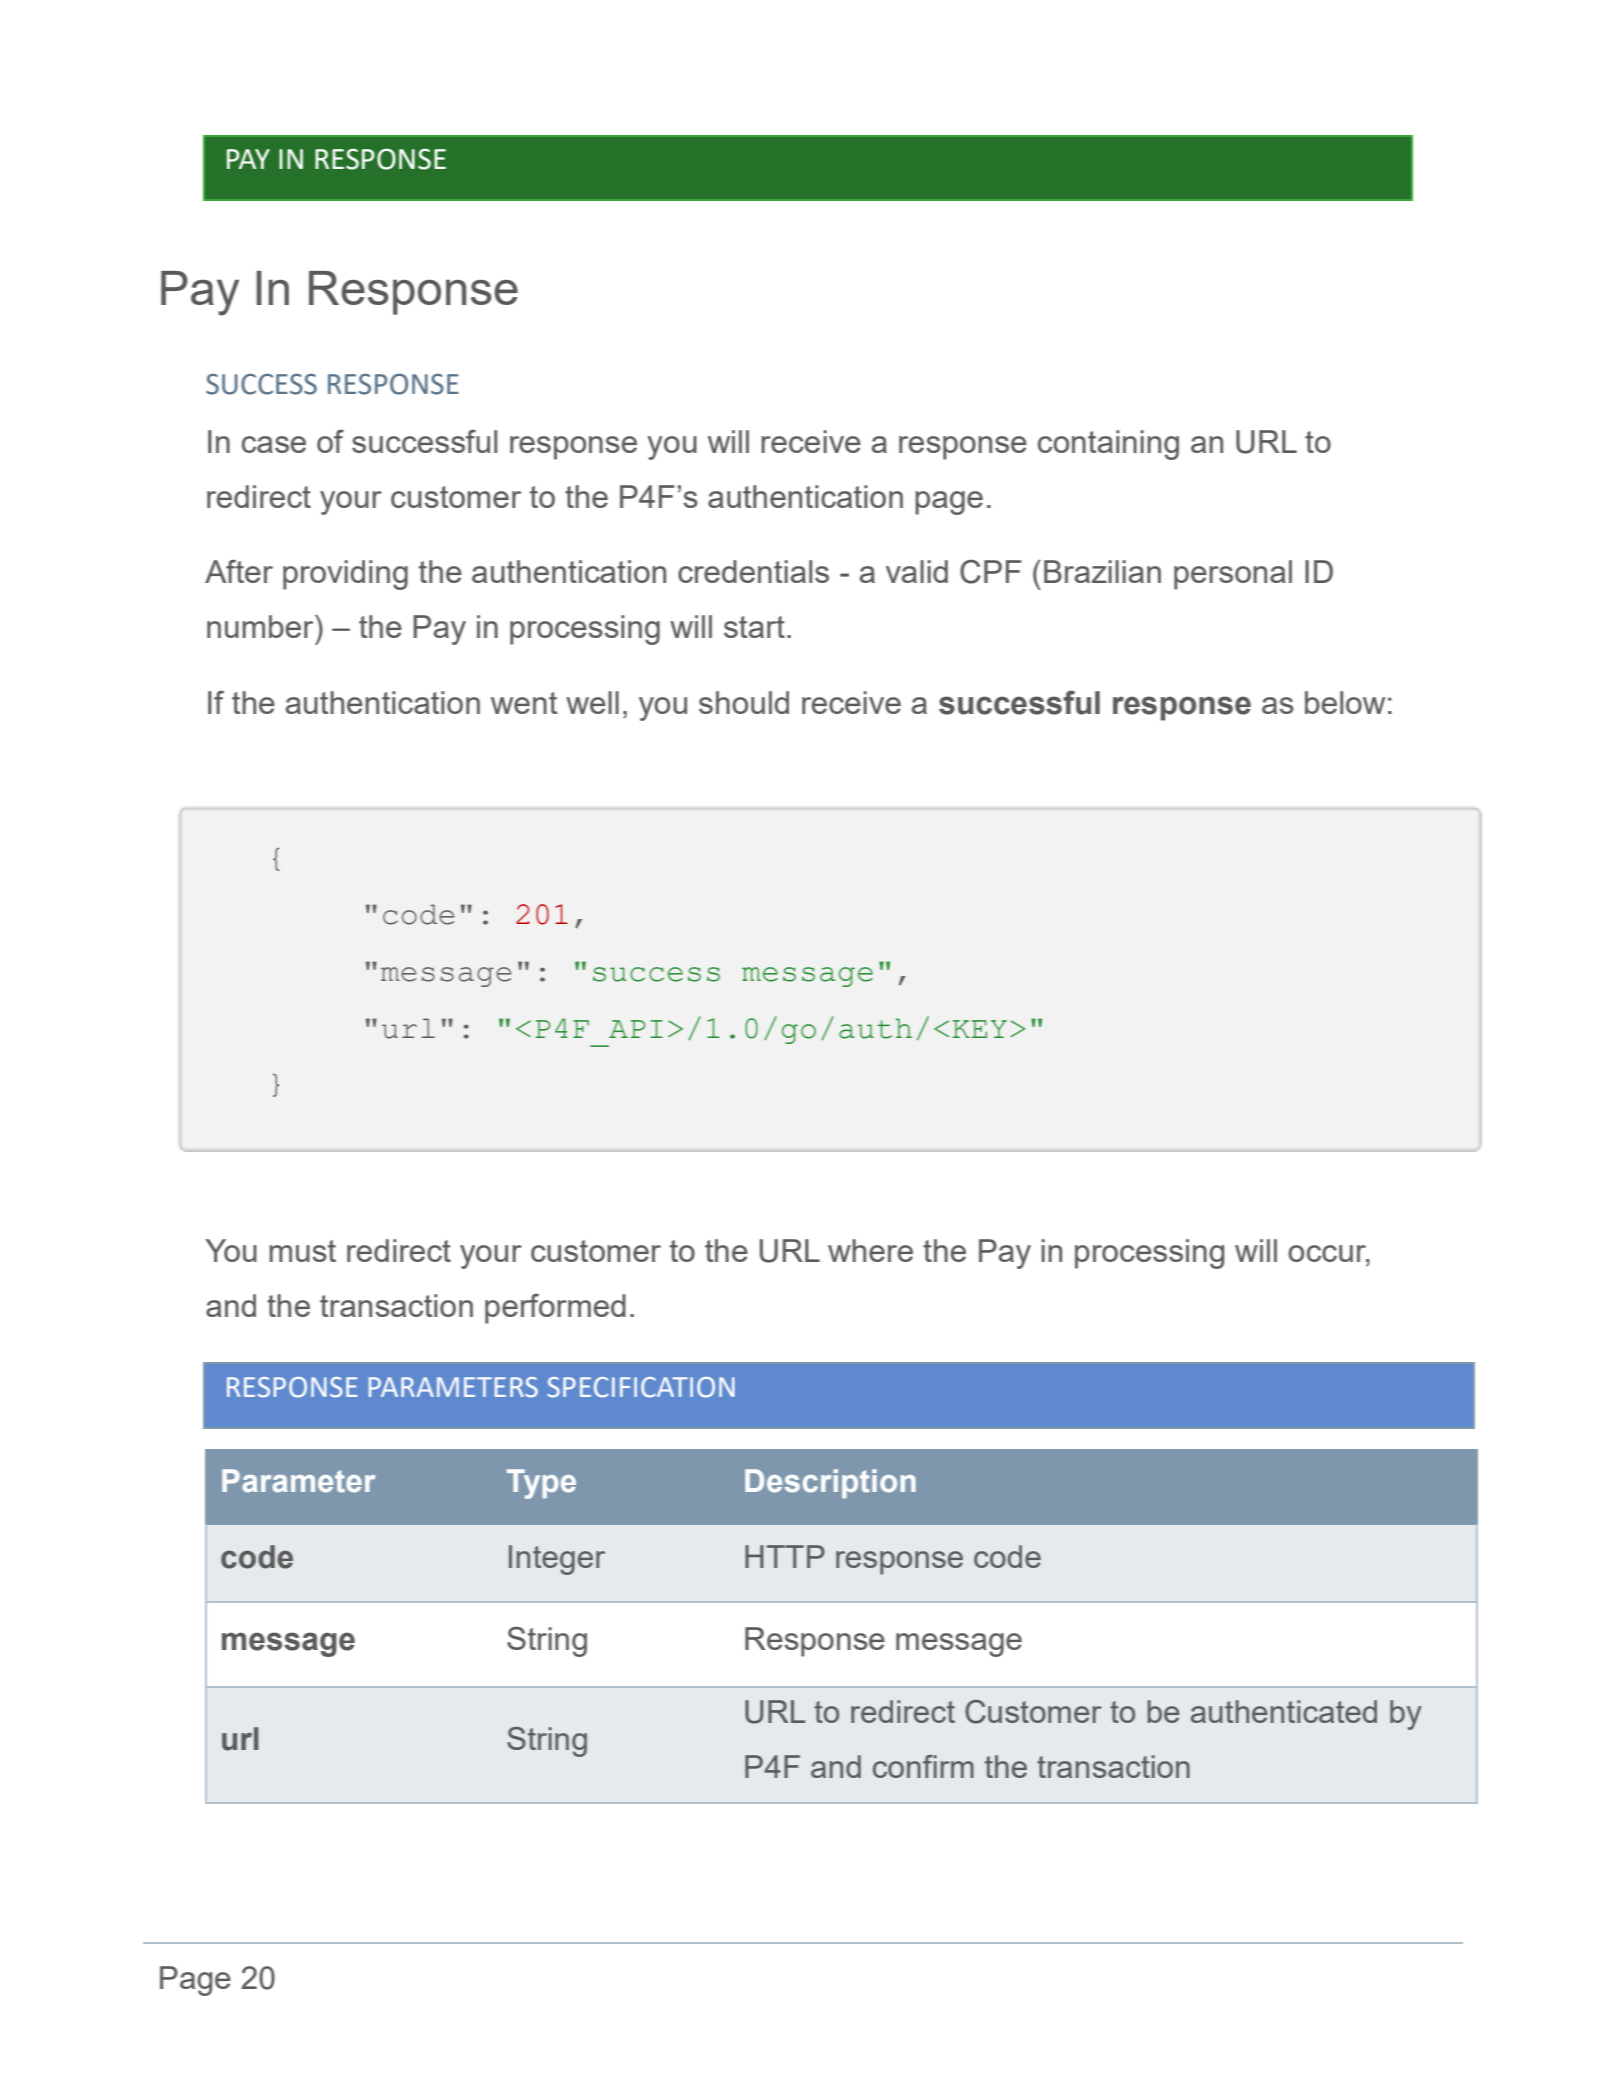 The height and width of the image is (2091, 1616). What do you see at coordinates (274, 444) in the image?
I see `case` at bounding box center [274, 444].
